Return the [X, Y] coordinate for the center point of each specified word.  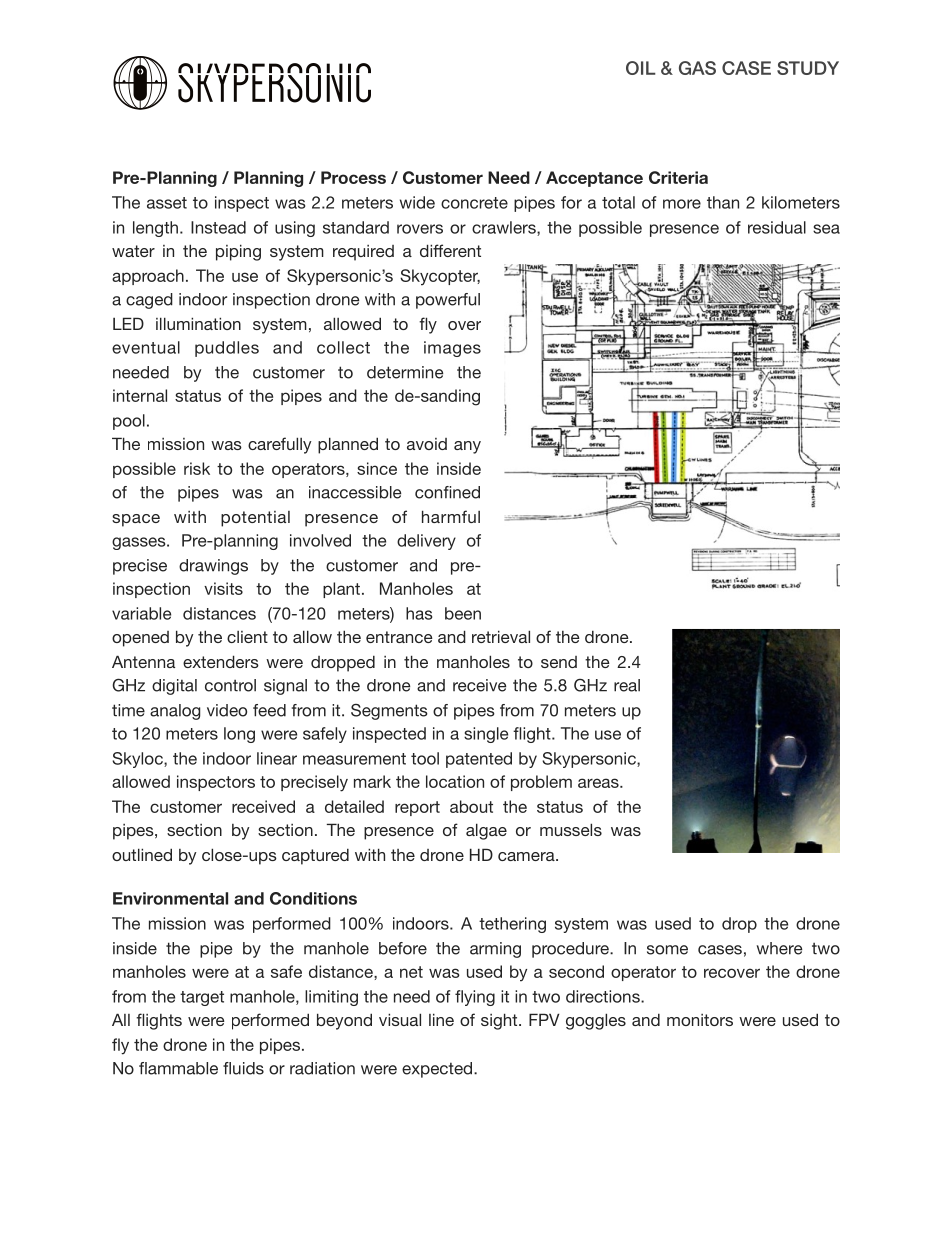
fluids [243, 1068]
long [239, 735]
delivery [426, 542]
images [452, 349]
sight [500, 1021]
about [471, 806]
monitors [700, 1020]
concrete [474, 203]
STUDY [808, 68]
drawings [213, 567]
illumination [198, 323]
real [627, 685]
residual [777, 227]
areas [599, 783]
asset [167, 203]
